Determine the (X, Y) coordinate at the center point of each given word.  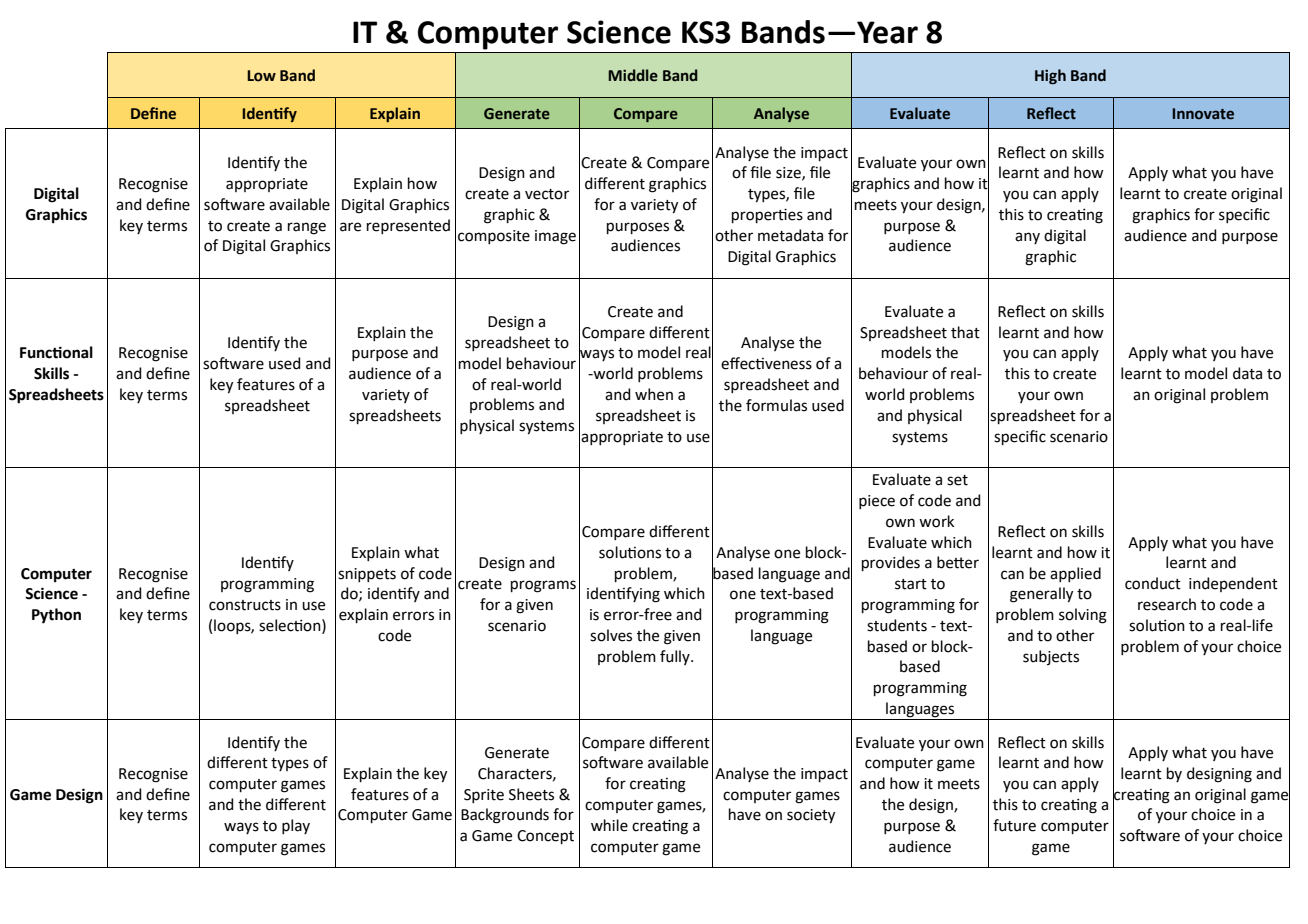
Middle (633, 75)
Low (261, 76)
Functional (56, 352)
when (654, 394)
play (296, 826)
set (957, 480)
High (1050, 77)
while (609, 825)
